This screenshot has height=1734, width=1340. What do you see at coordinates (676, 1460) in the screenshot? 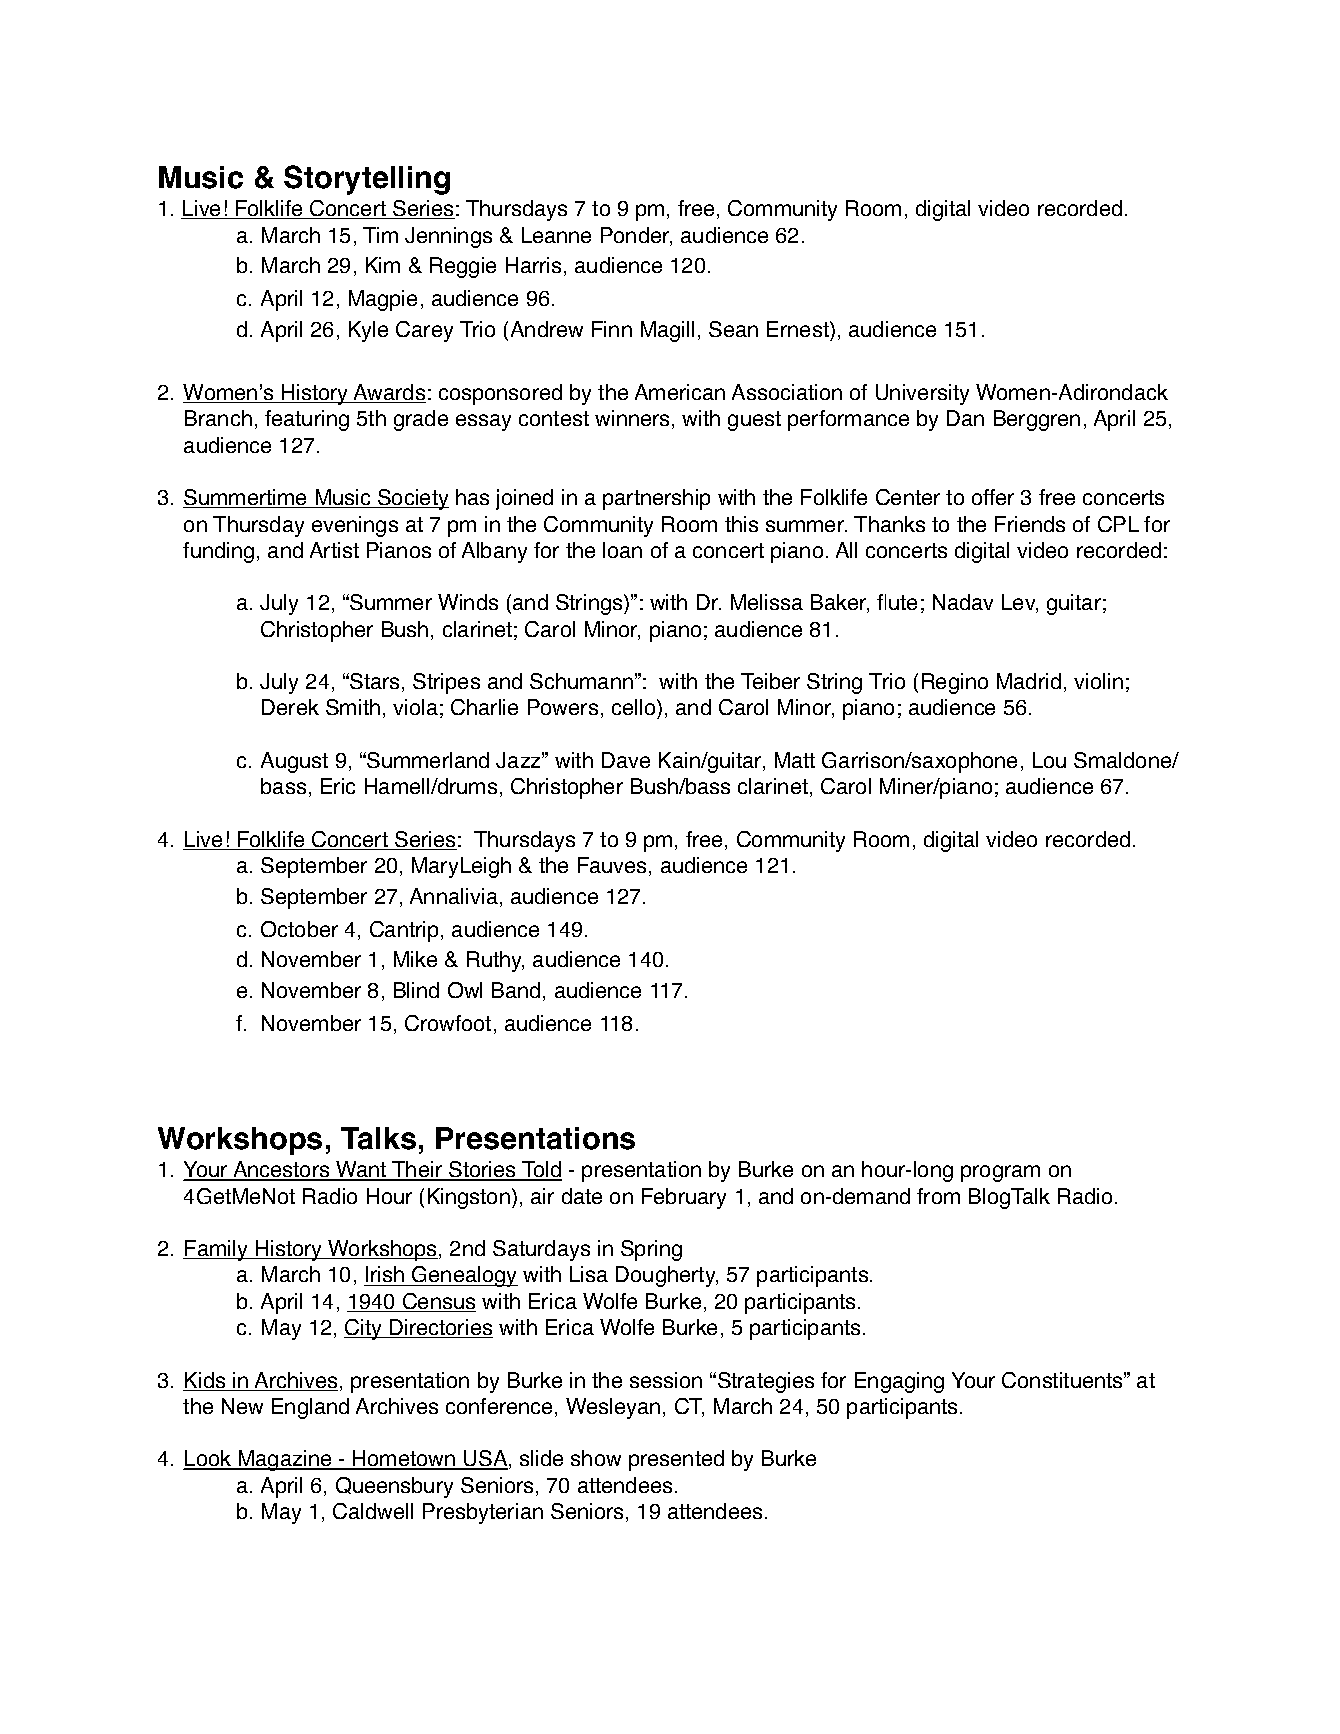
I see `presented` at bounding box center [676, 1460].
